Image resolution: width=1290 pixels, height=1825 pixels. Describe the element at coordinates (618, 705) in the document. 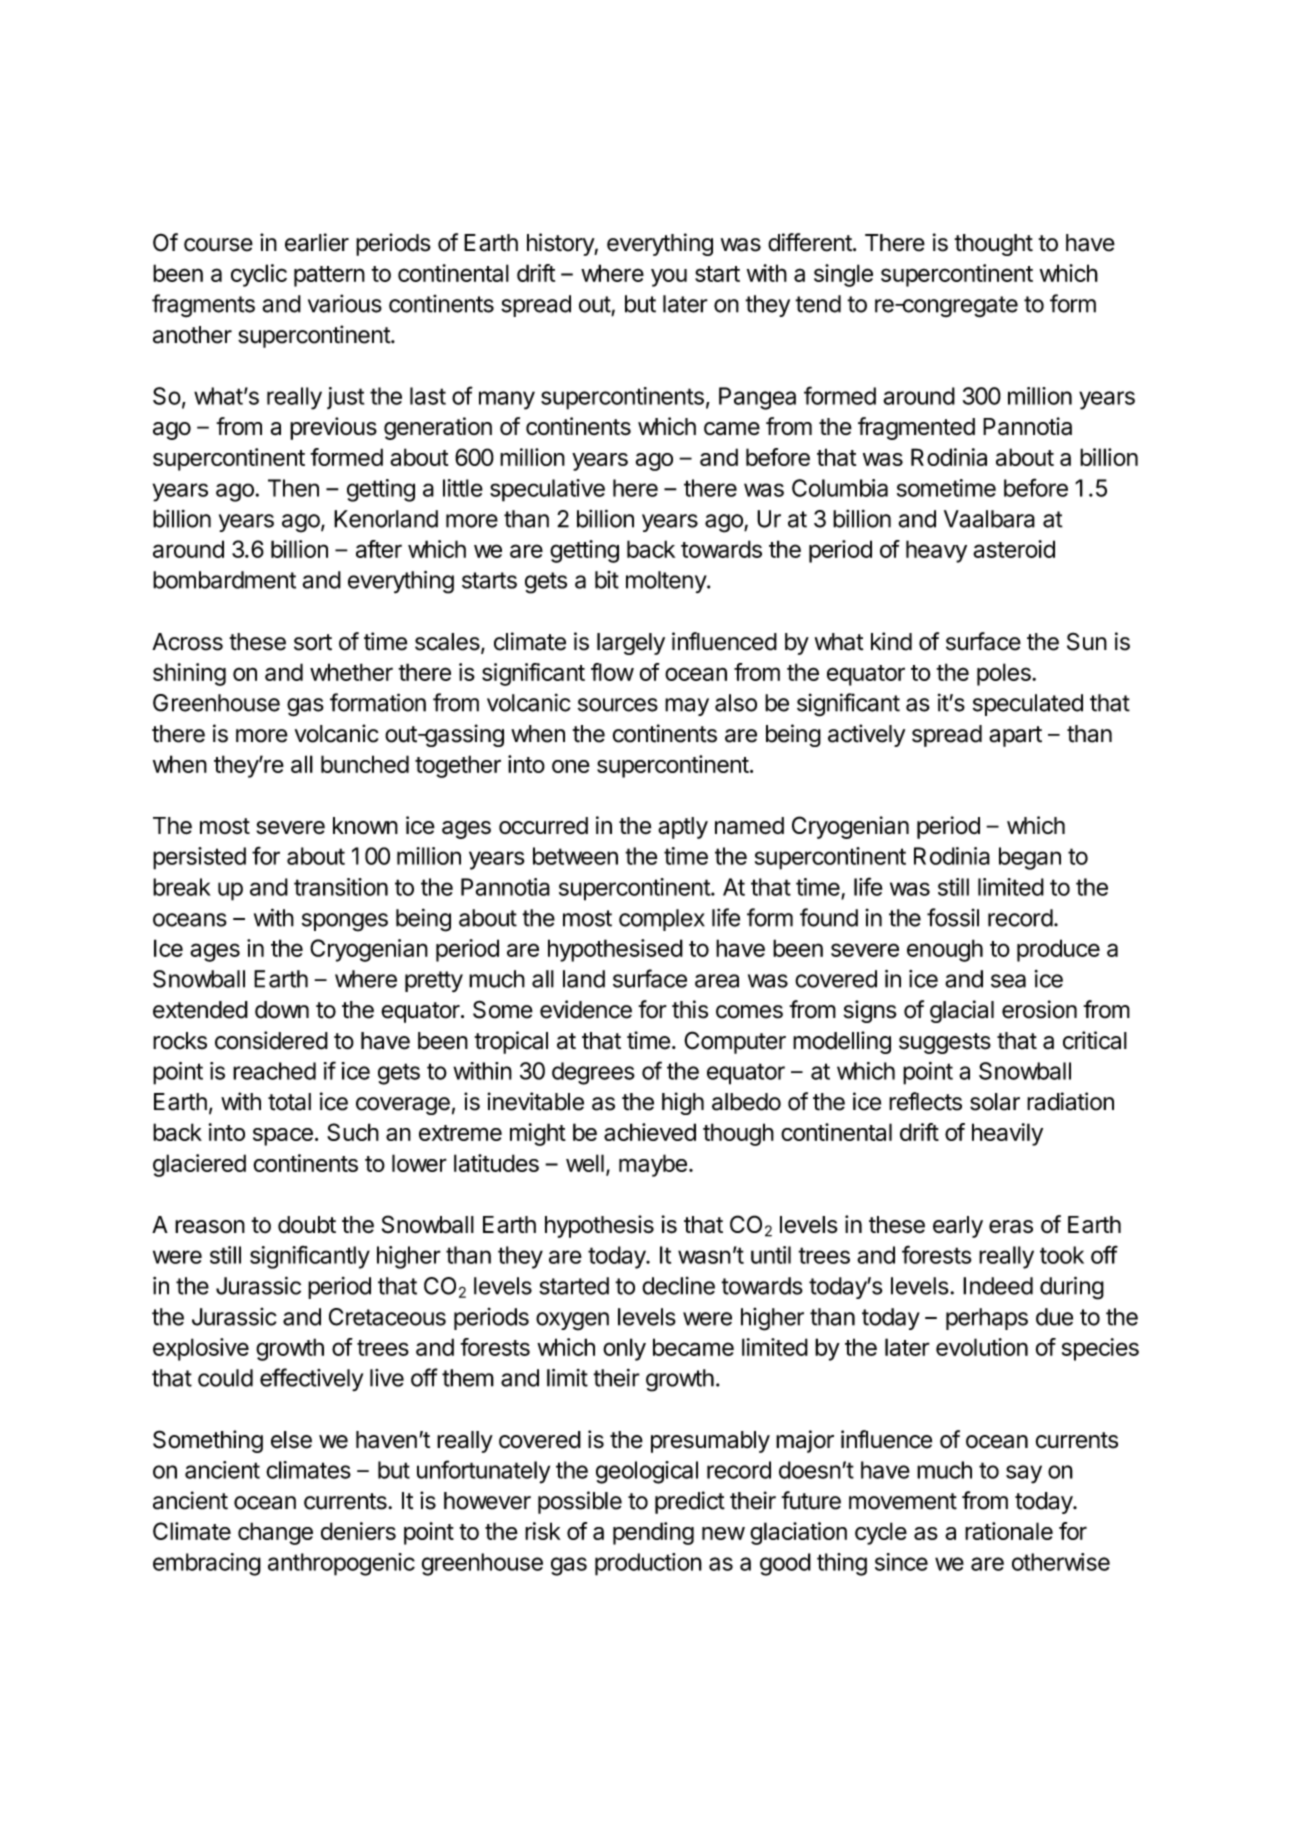

I see `sources` at that location.
